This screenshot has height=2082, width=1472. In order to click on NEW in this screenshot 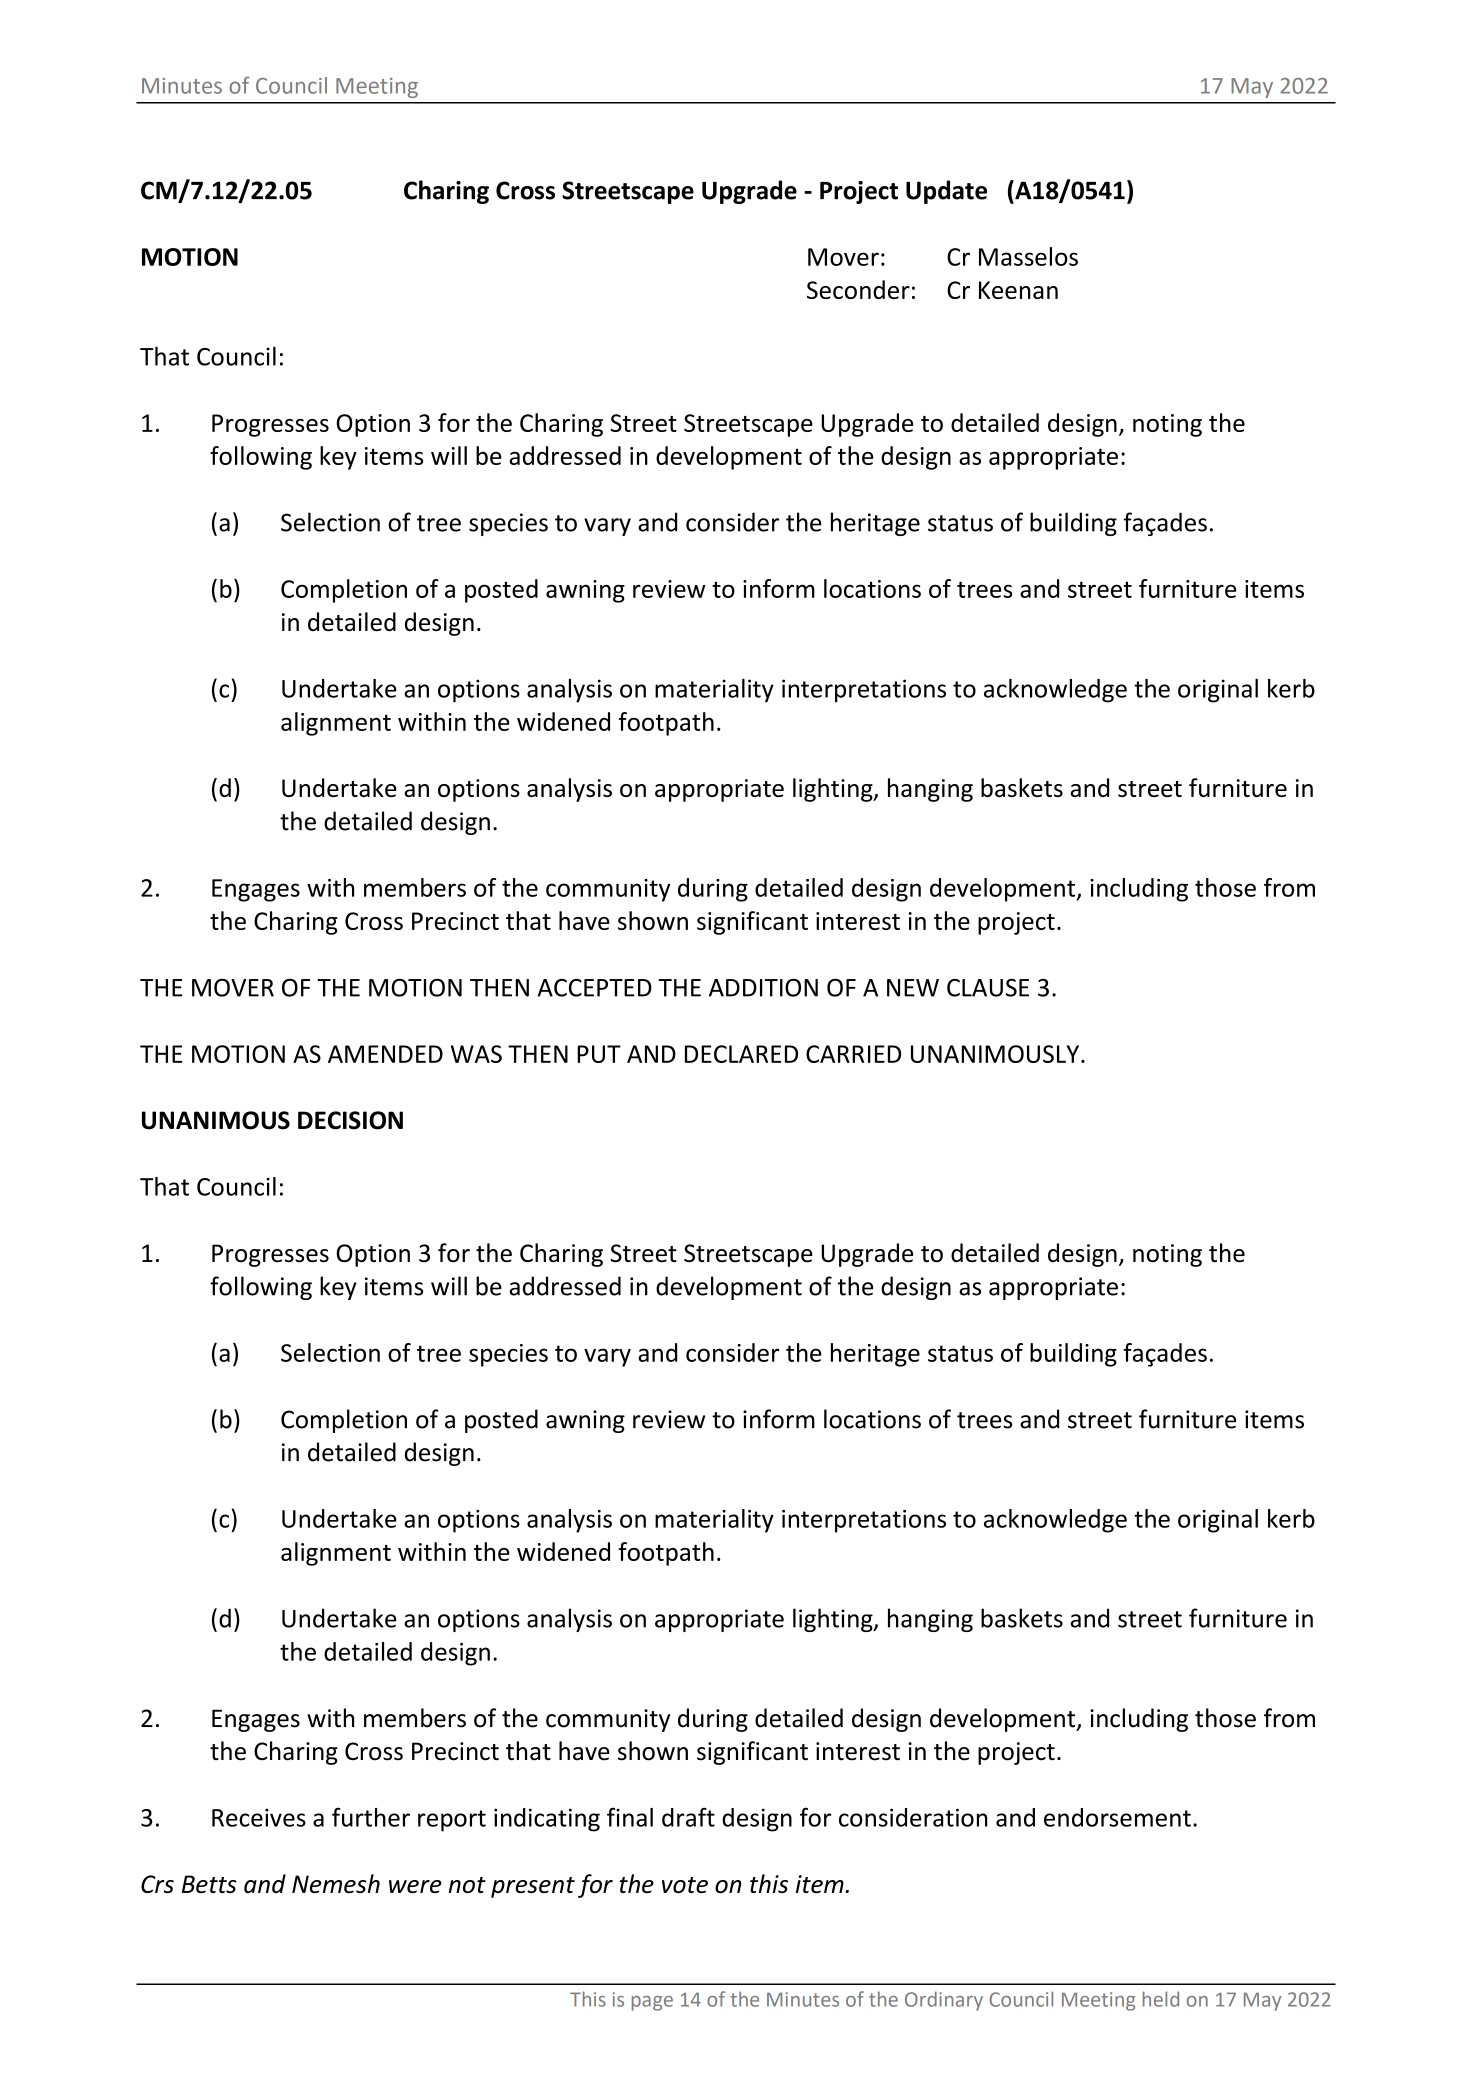, I will do `click(913, 988)`.
